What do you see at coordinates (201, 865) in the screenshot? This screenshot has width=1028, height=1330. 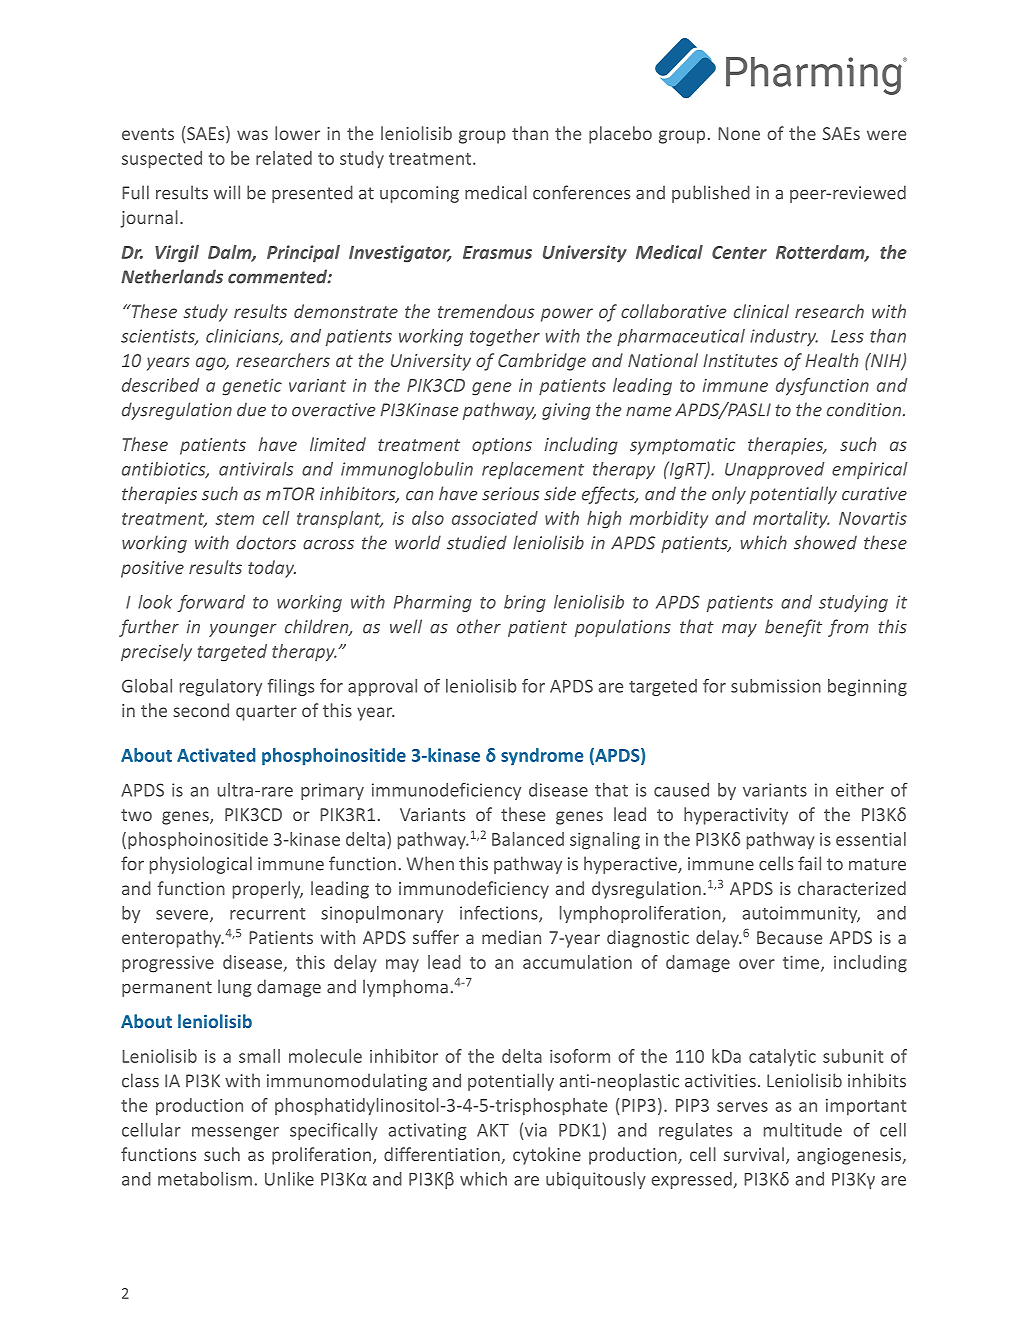 I see `physiological` at bounding box center [201, 865].
